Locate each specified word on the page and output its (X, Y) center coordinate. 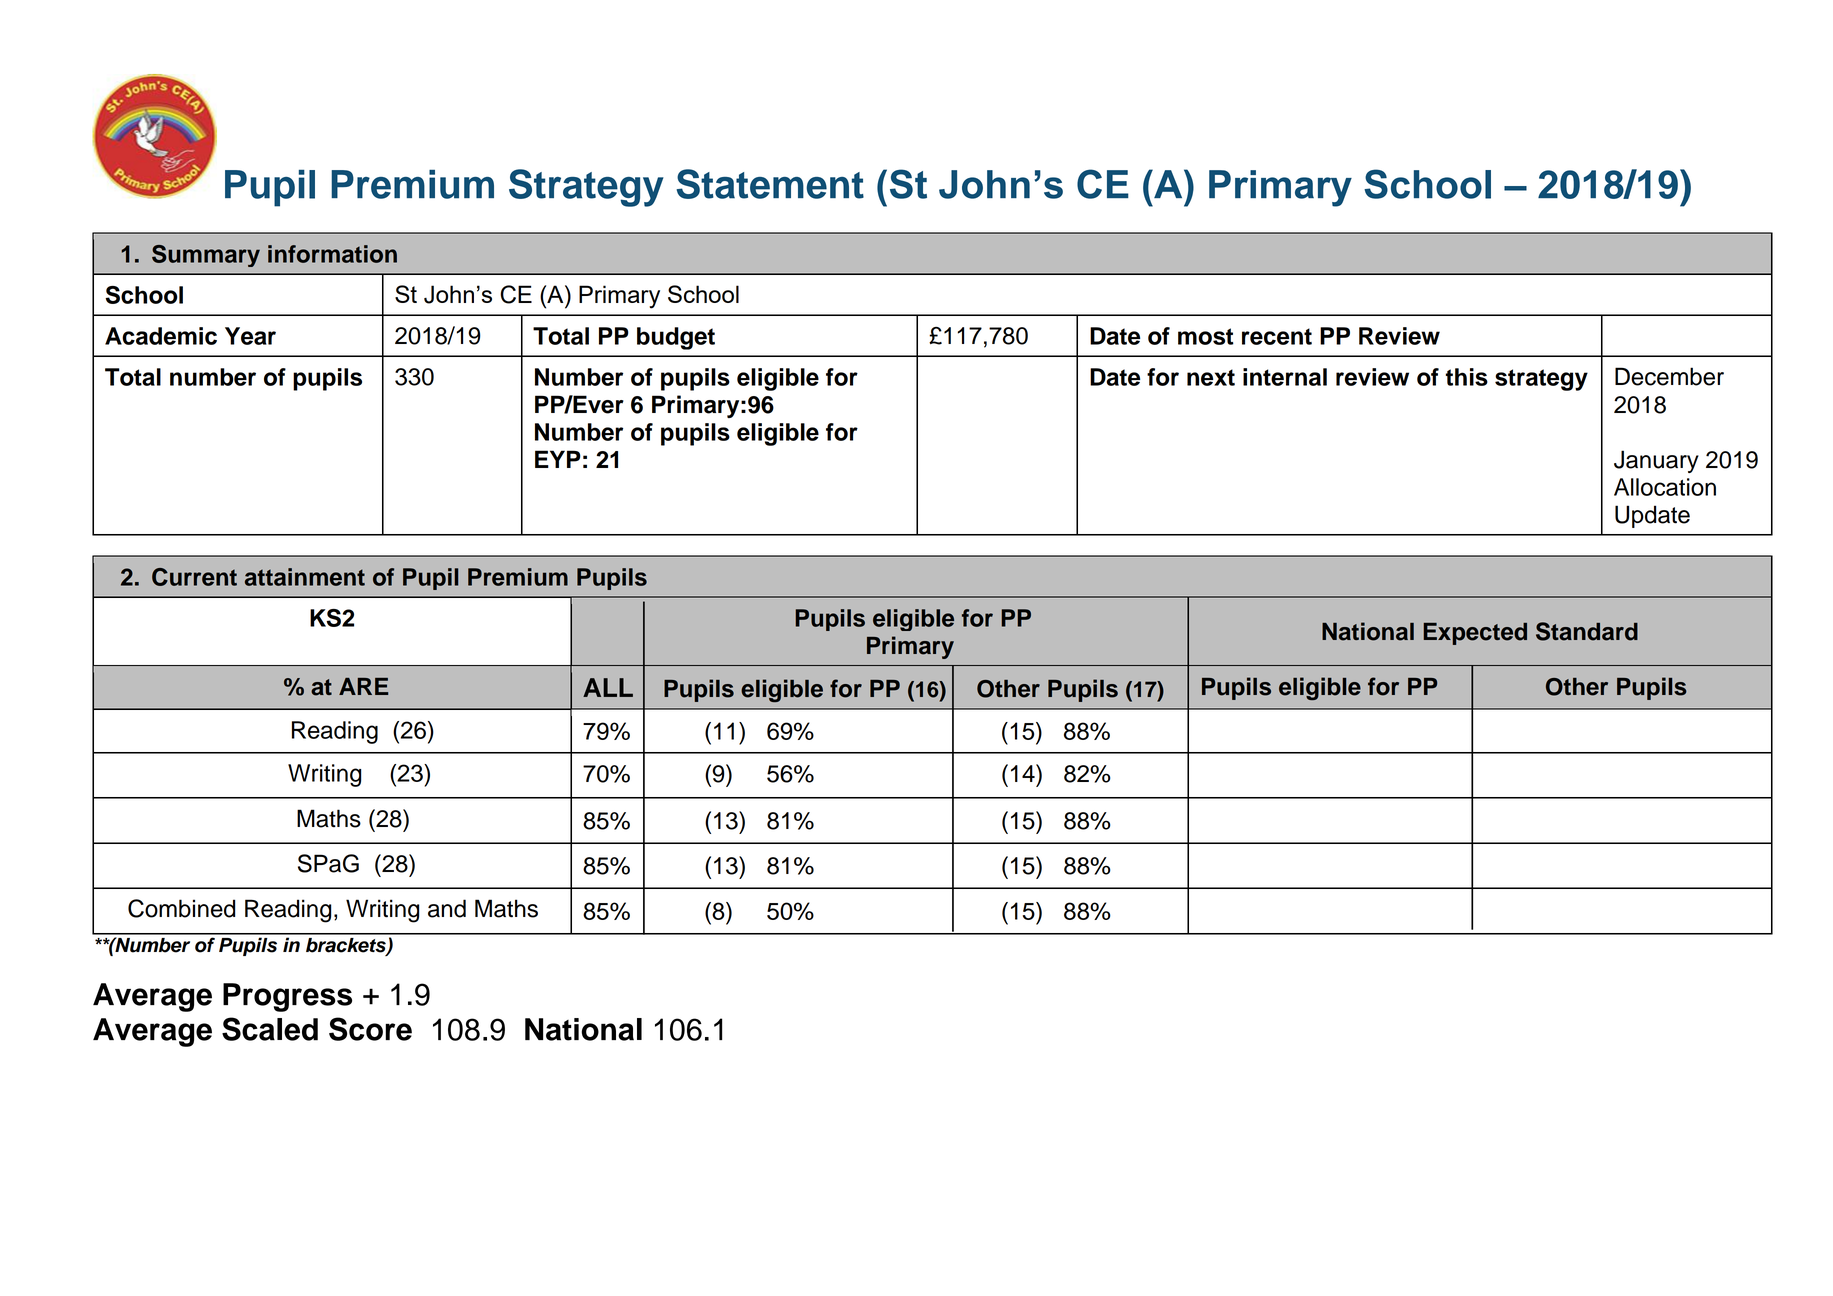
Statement (770, 184)
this (1467, 377)
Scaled (270, 1029)
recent (1277, 336)
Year (250, 336)
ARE (363, 686)
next (1211, 377)
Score (370, 1029)
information (332, 254)
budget (676, 338)
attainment (305, 577)
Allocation (1665, 487)
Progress (287, 997)
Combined (181, 908)
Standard (1587, 631)
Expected (1475, 634)
